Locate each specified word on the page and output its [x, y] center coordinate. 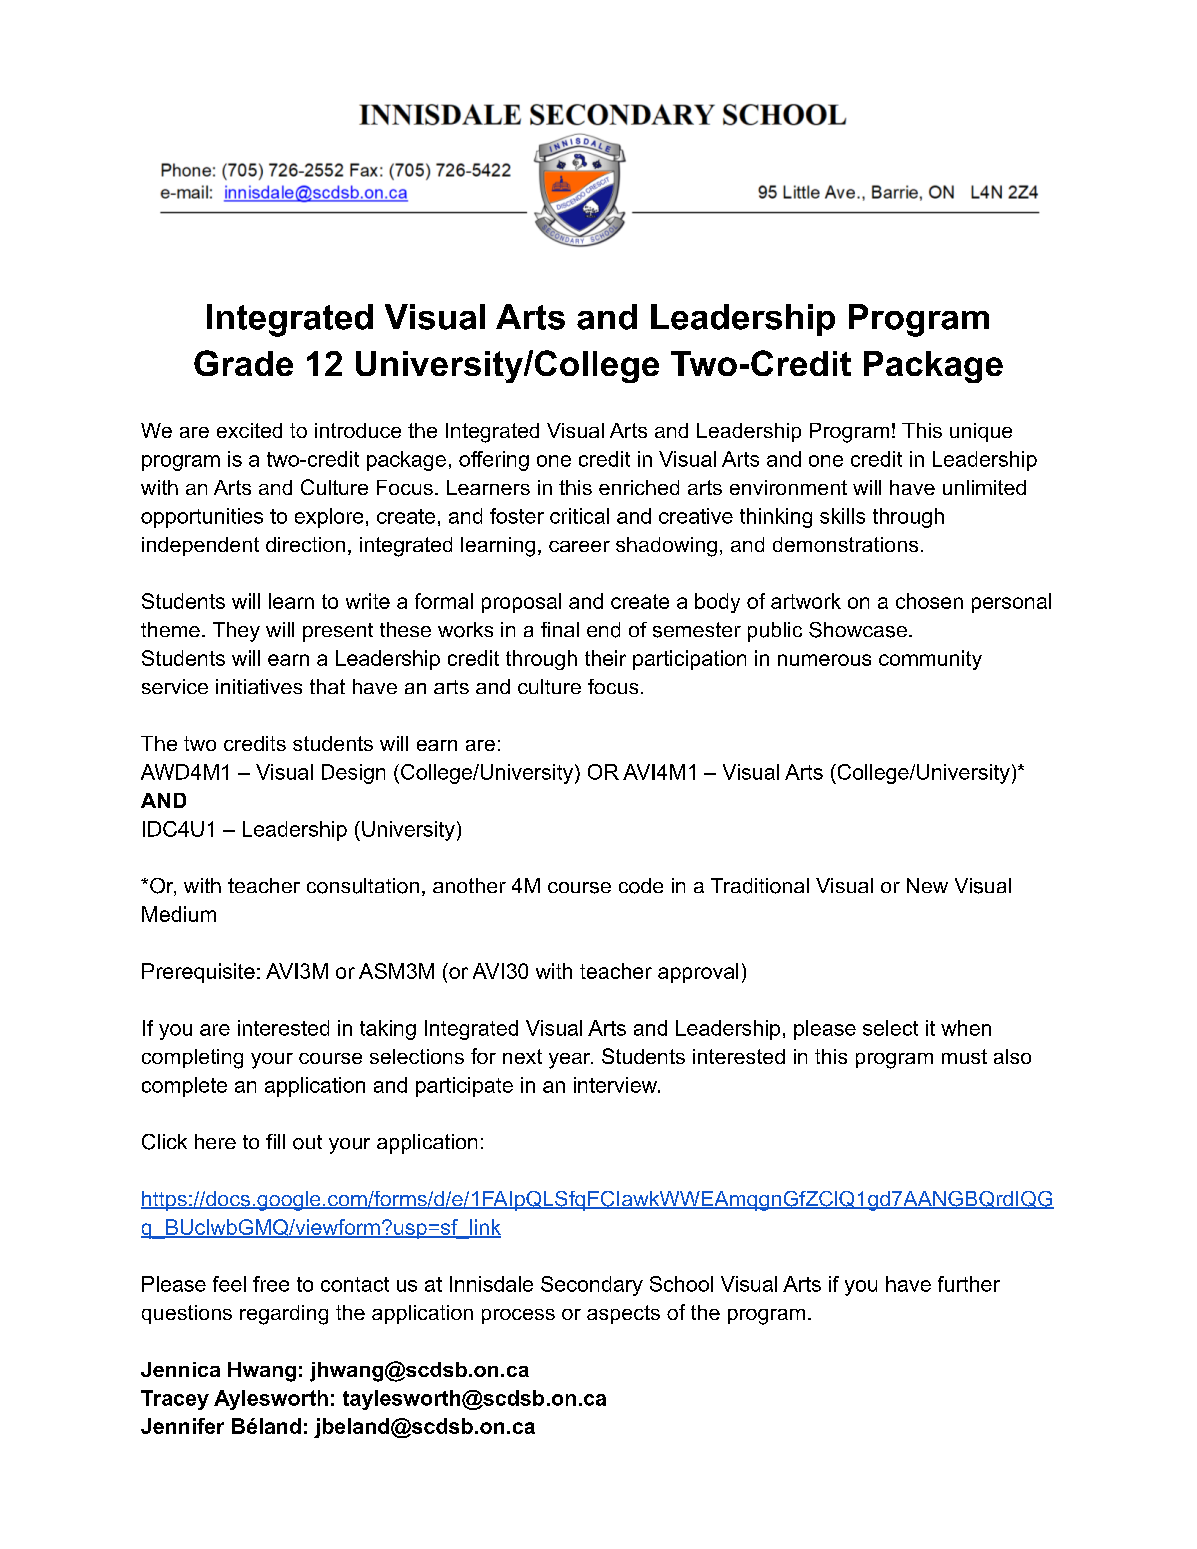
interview [616, 1085]
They [236, 632]
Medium [179, 914]
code [641, 886]
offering [494, 461]
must [964, 1056]
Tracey [175, 1400]
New [927, 885]
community [930, 660]
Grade [243, 363]
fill [275, 1141]
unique [981, 432]
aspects [623, 1314]
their [605, 658]
